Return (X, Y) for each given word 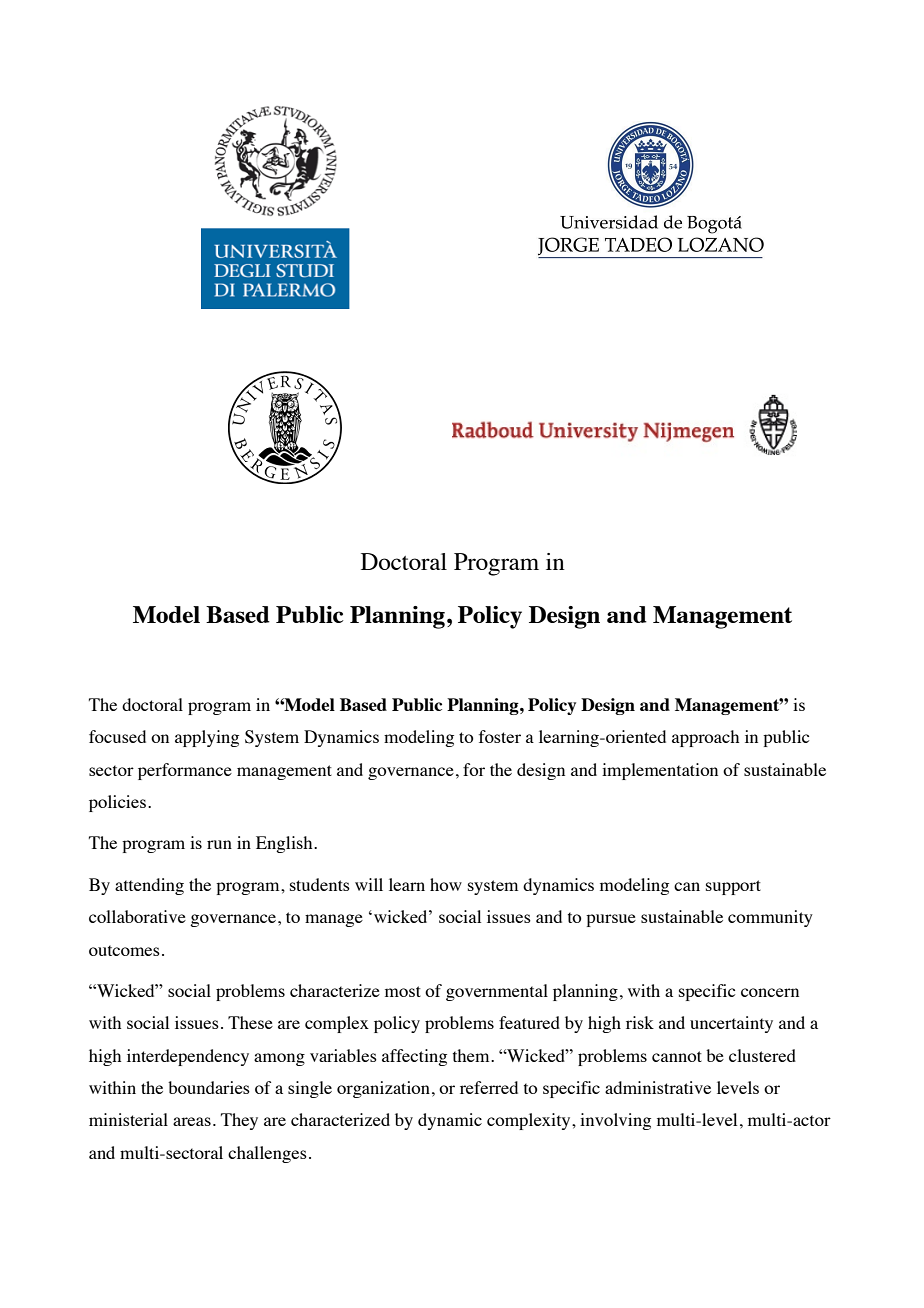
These (250, 1022)
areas (192, 1121)
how (446, 884)
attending (149, 886)
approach (705, 738)
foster (500, 736)
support (733, 887)
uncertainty (731, 1024)
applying (207, 738)
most (403, 991)
